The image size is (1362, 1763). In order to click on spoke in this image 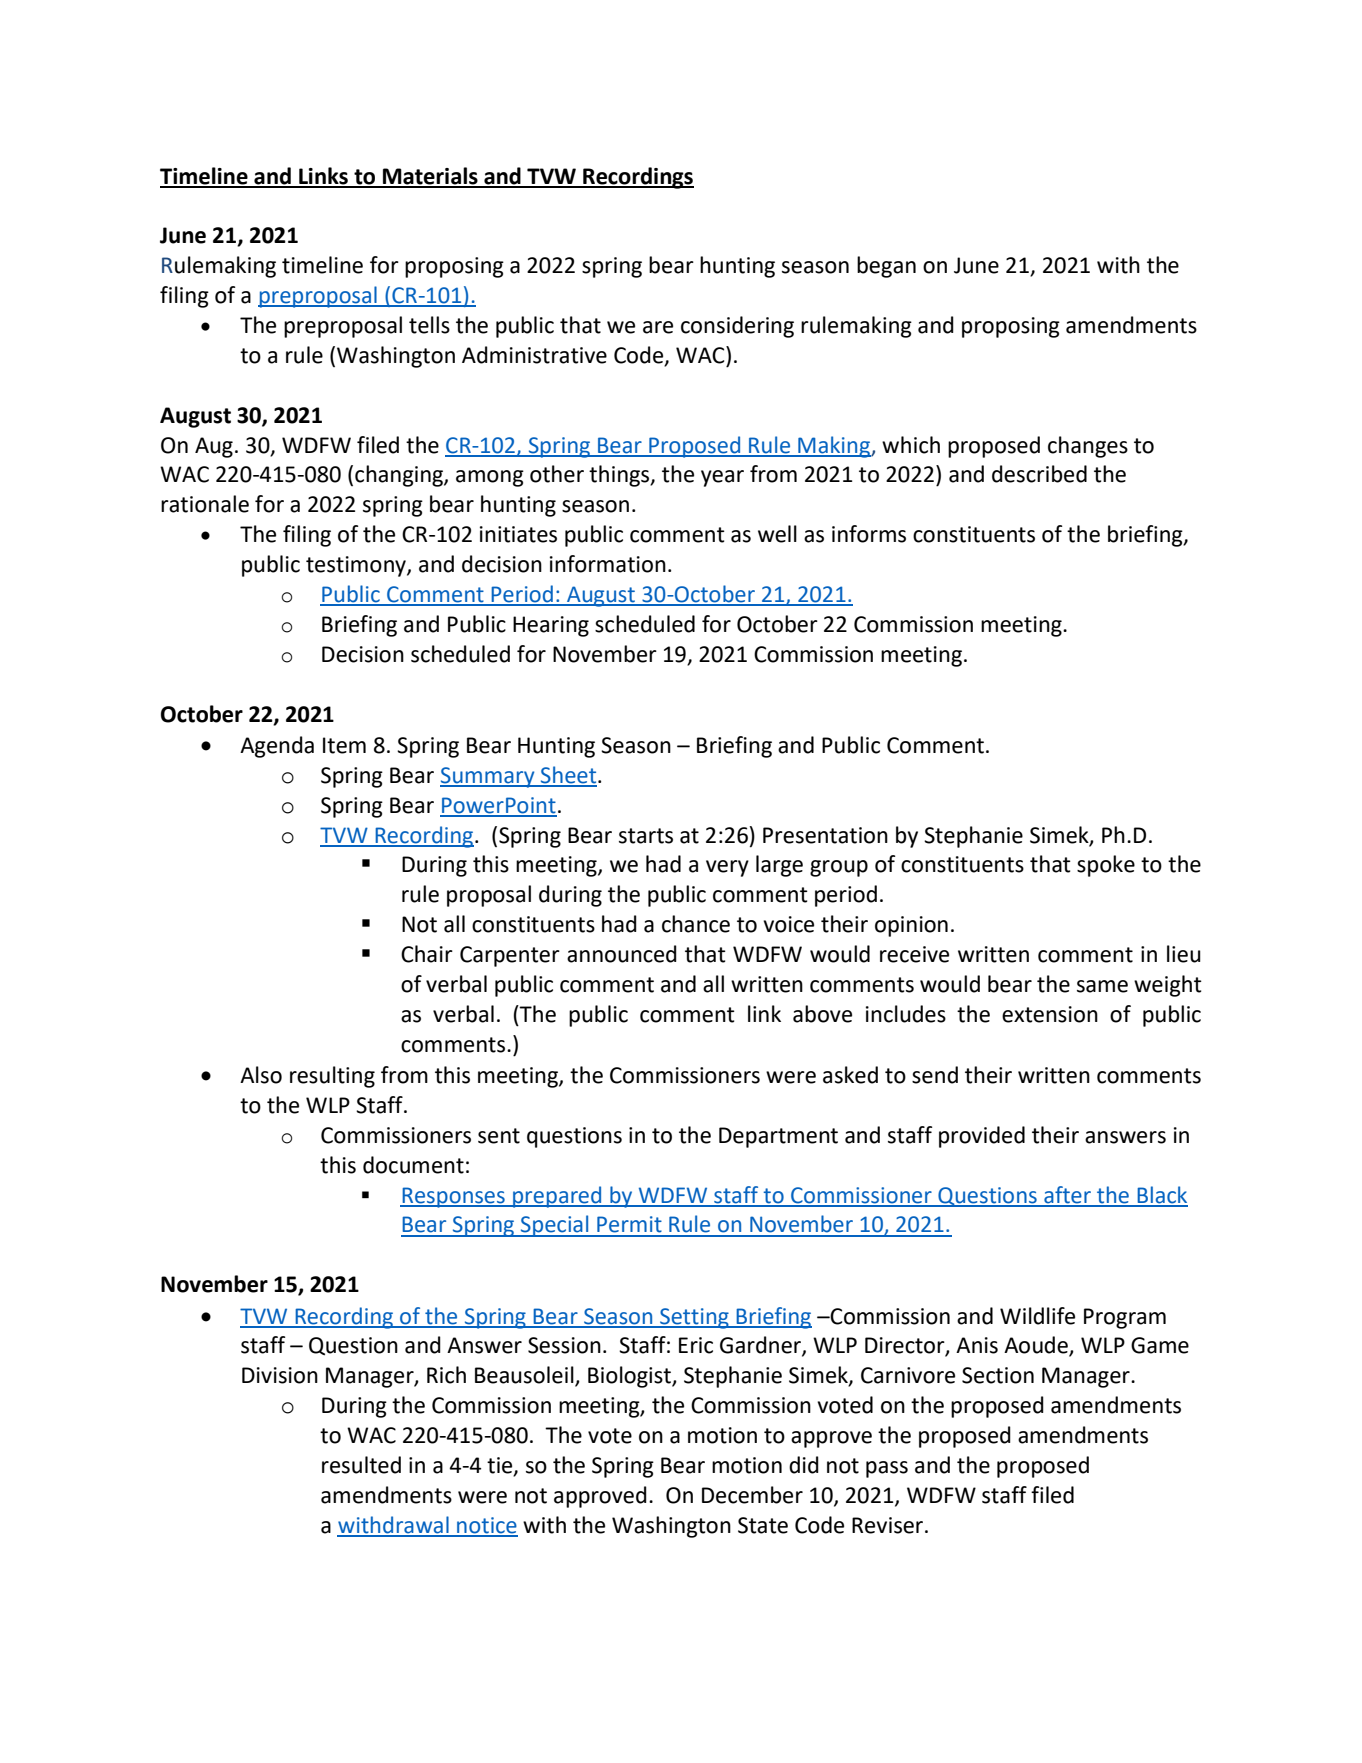, I will do `click(1106, 866)`.
